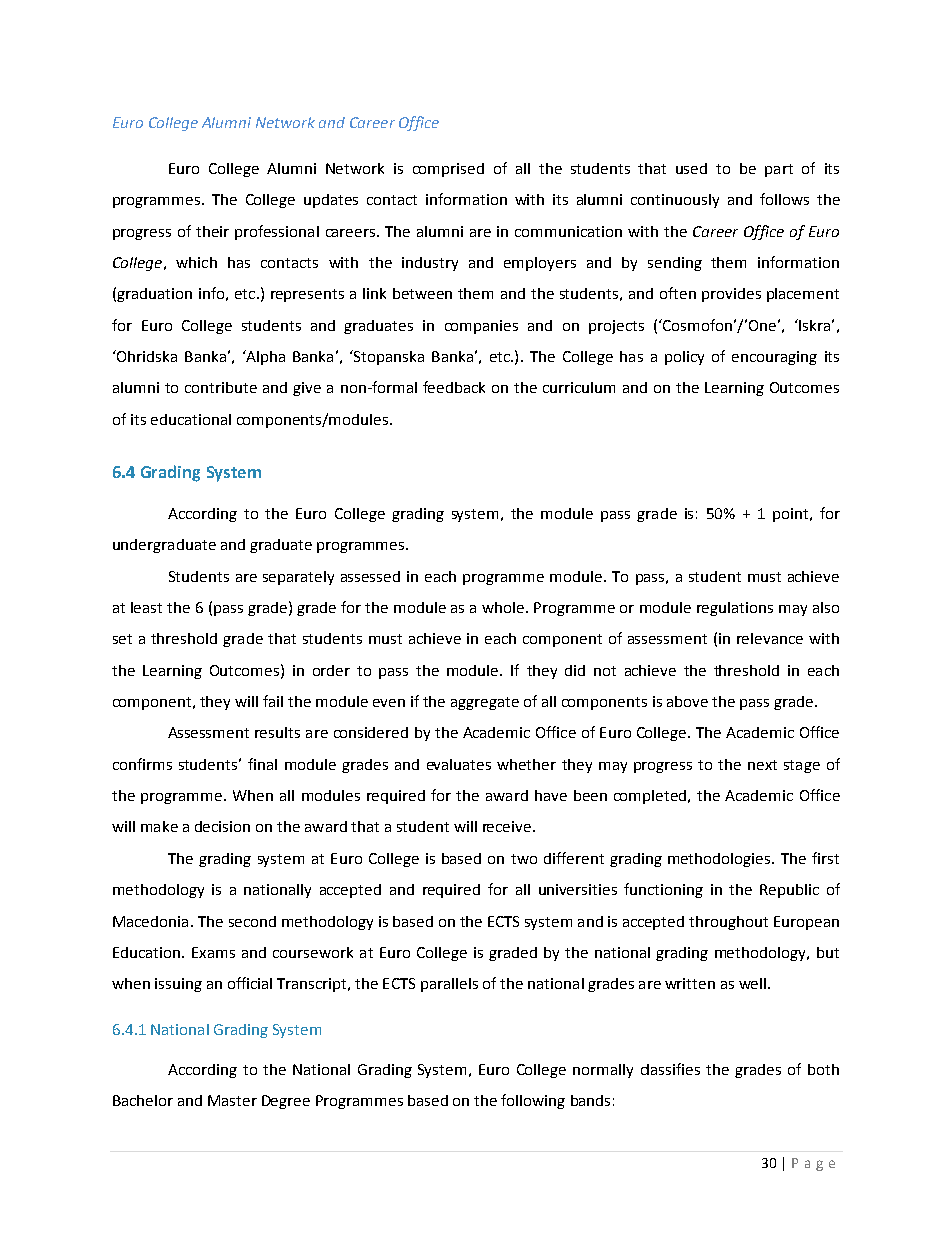  Describe the element at coordinates (454, 387) in the page. I see `feedback` at that location.
